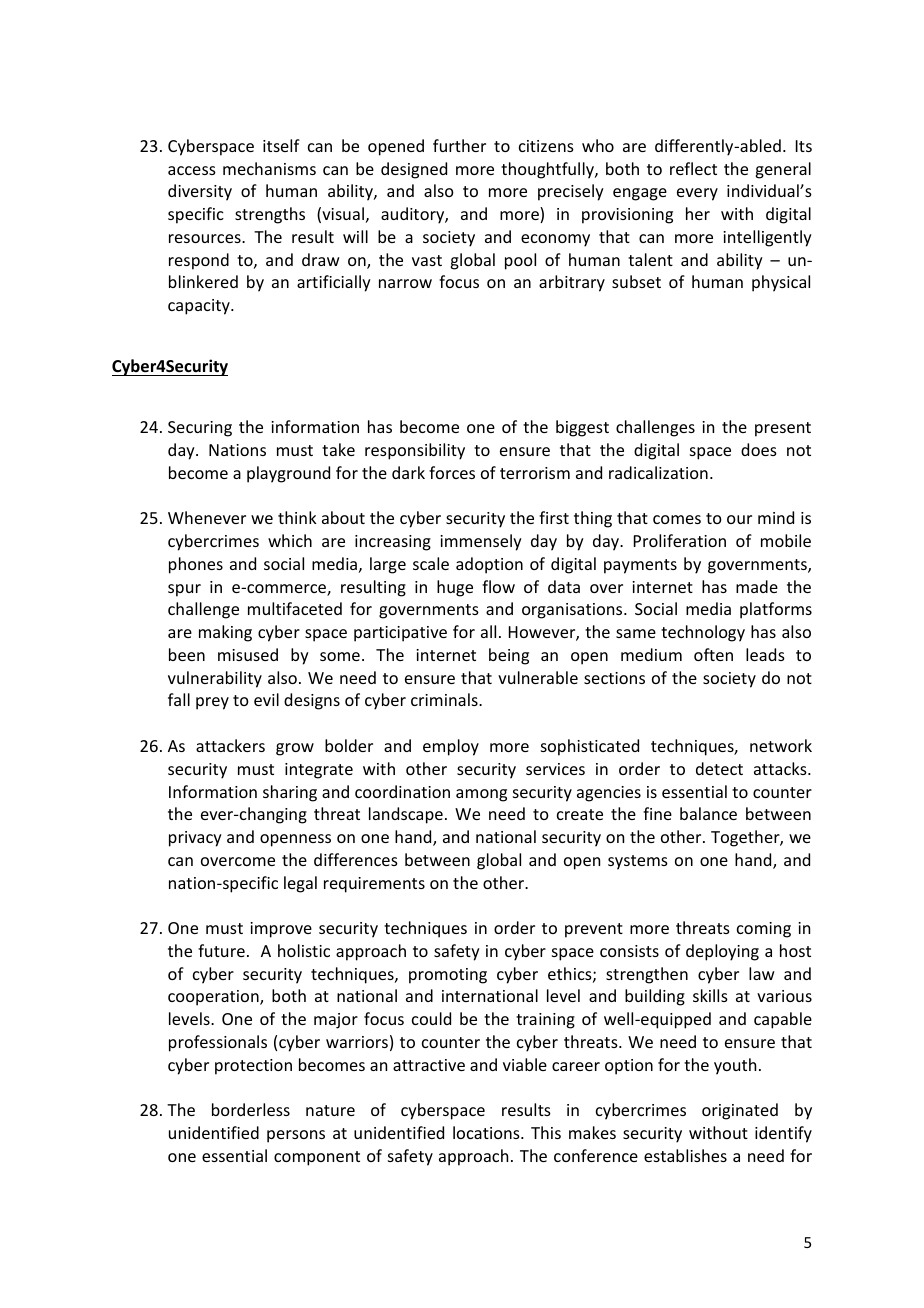 The height and width of the image is (1308, 924). I want to click on originated, so click(740, 1111).
